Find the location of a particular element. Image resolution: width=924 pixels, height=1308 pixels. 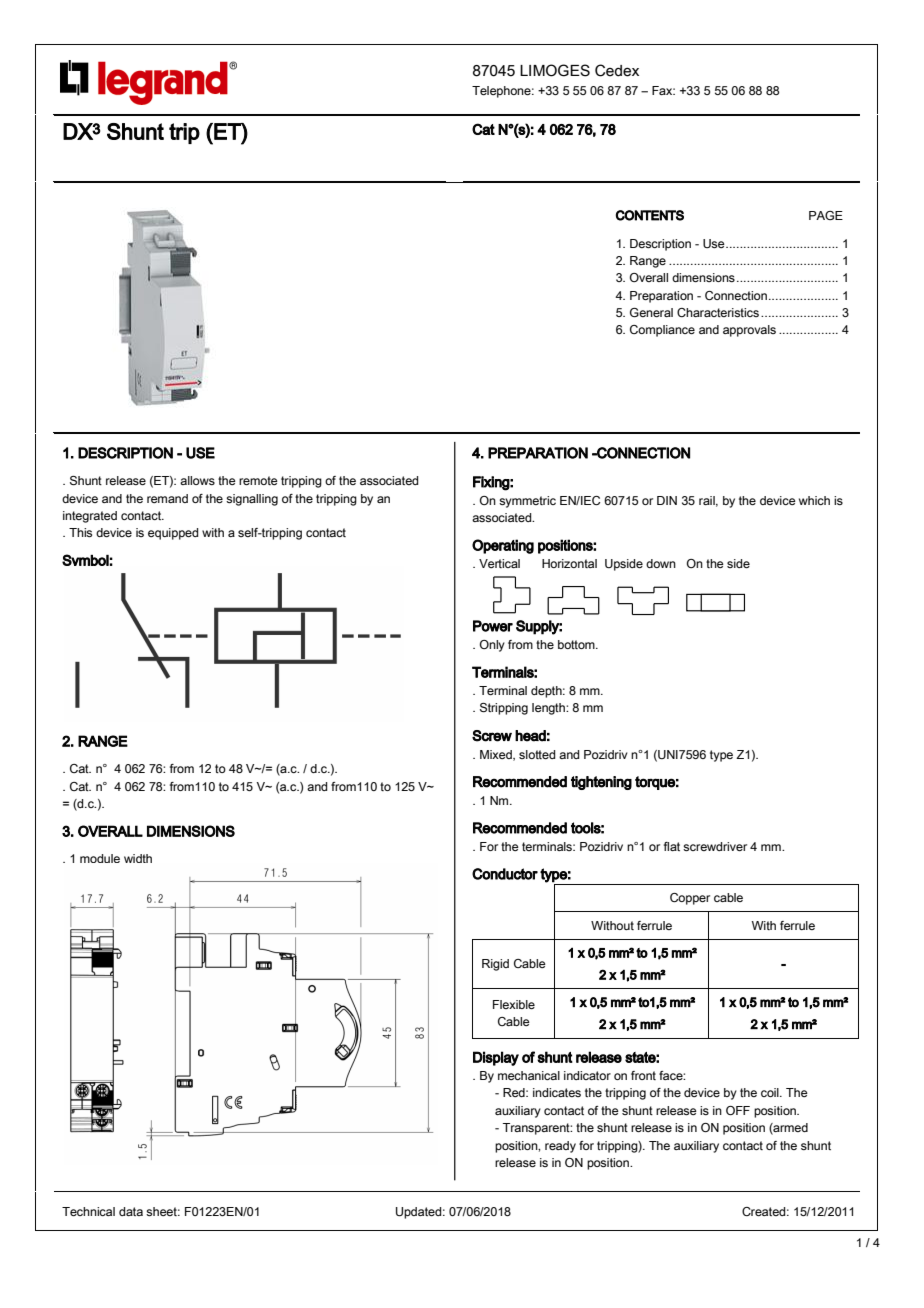

CONTENTS is located at coordinates (650, 215).
